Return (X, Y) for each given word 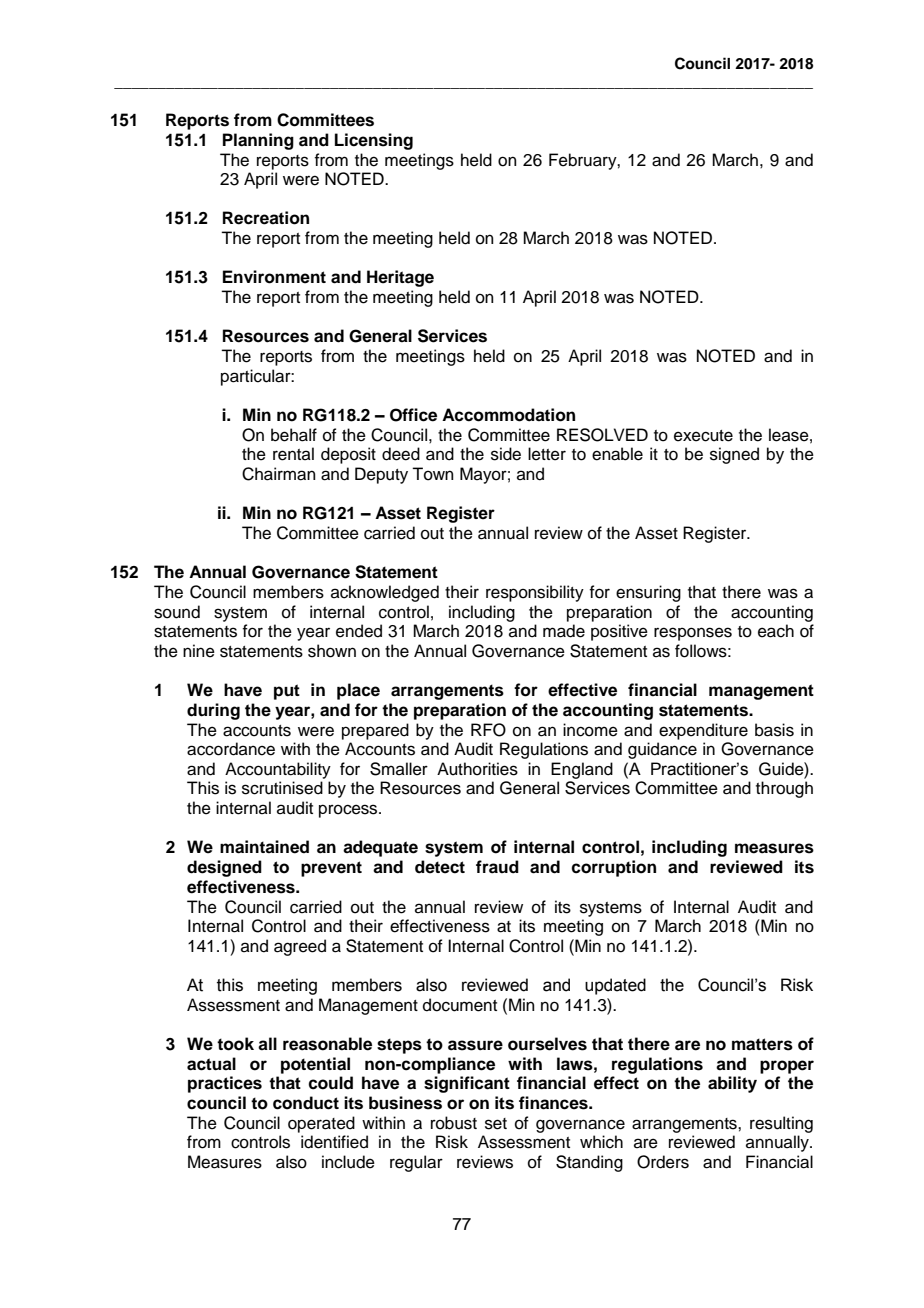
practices (225, 1084)
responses (693, 634)
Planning (258, 141)
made (564, 631)
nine (199, 651)
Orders (663, 1162)
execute (703, 436)
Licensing (374, 141)
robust (454, 1123)
